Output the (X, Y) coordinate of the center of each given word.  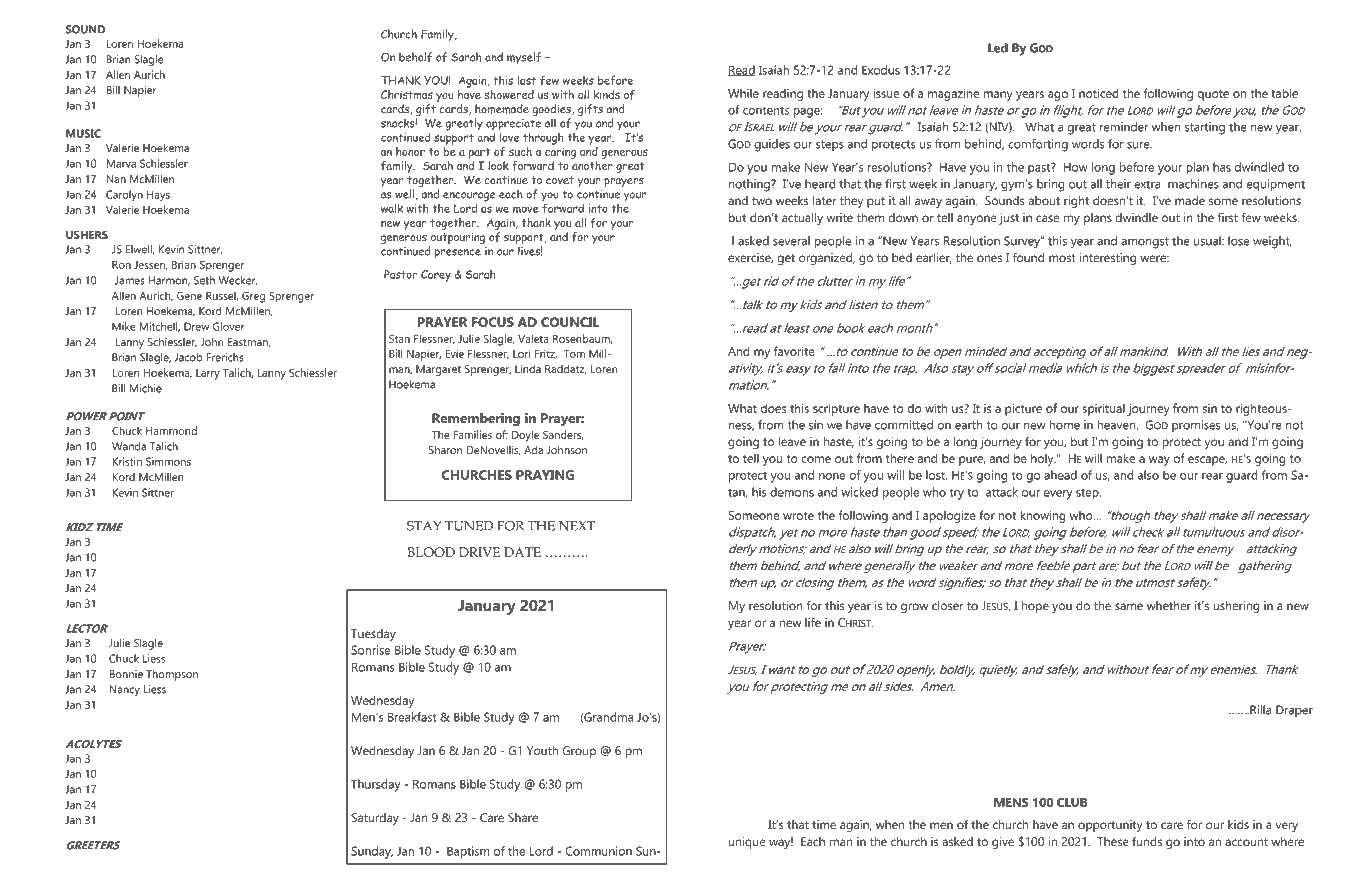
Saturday (375, 819)
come (816, 459)
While (743, 93)
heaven (1118, 425)
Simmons (168, 461)
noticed (1099, 93)
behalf (415, 57)
